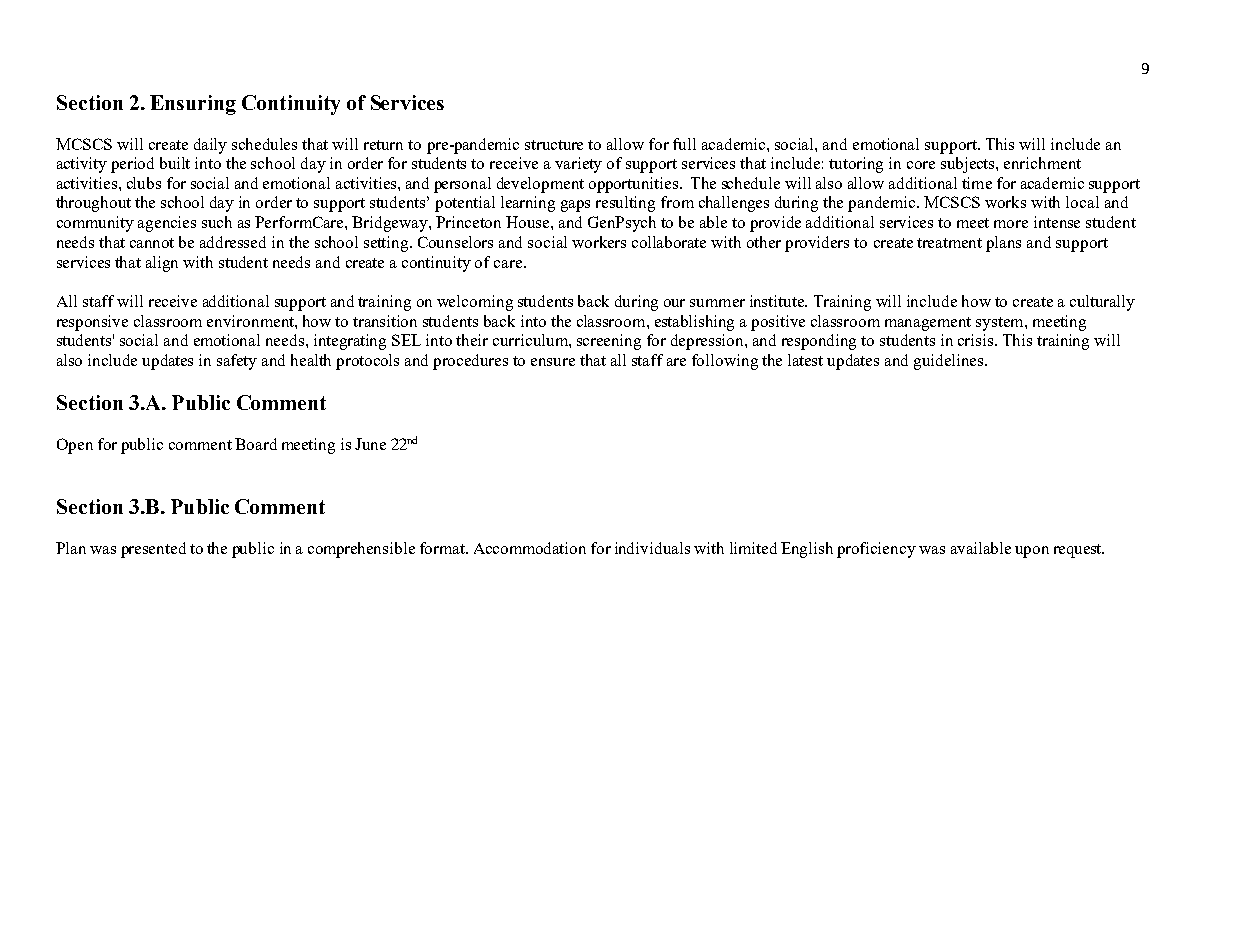 This screenshot has height=952, width=1233. What do you see at coordinates (969, 165) in the screenshot?
I see `subjects` at bounding box center [969, 165].
